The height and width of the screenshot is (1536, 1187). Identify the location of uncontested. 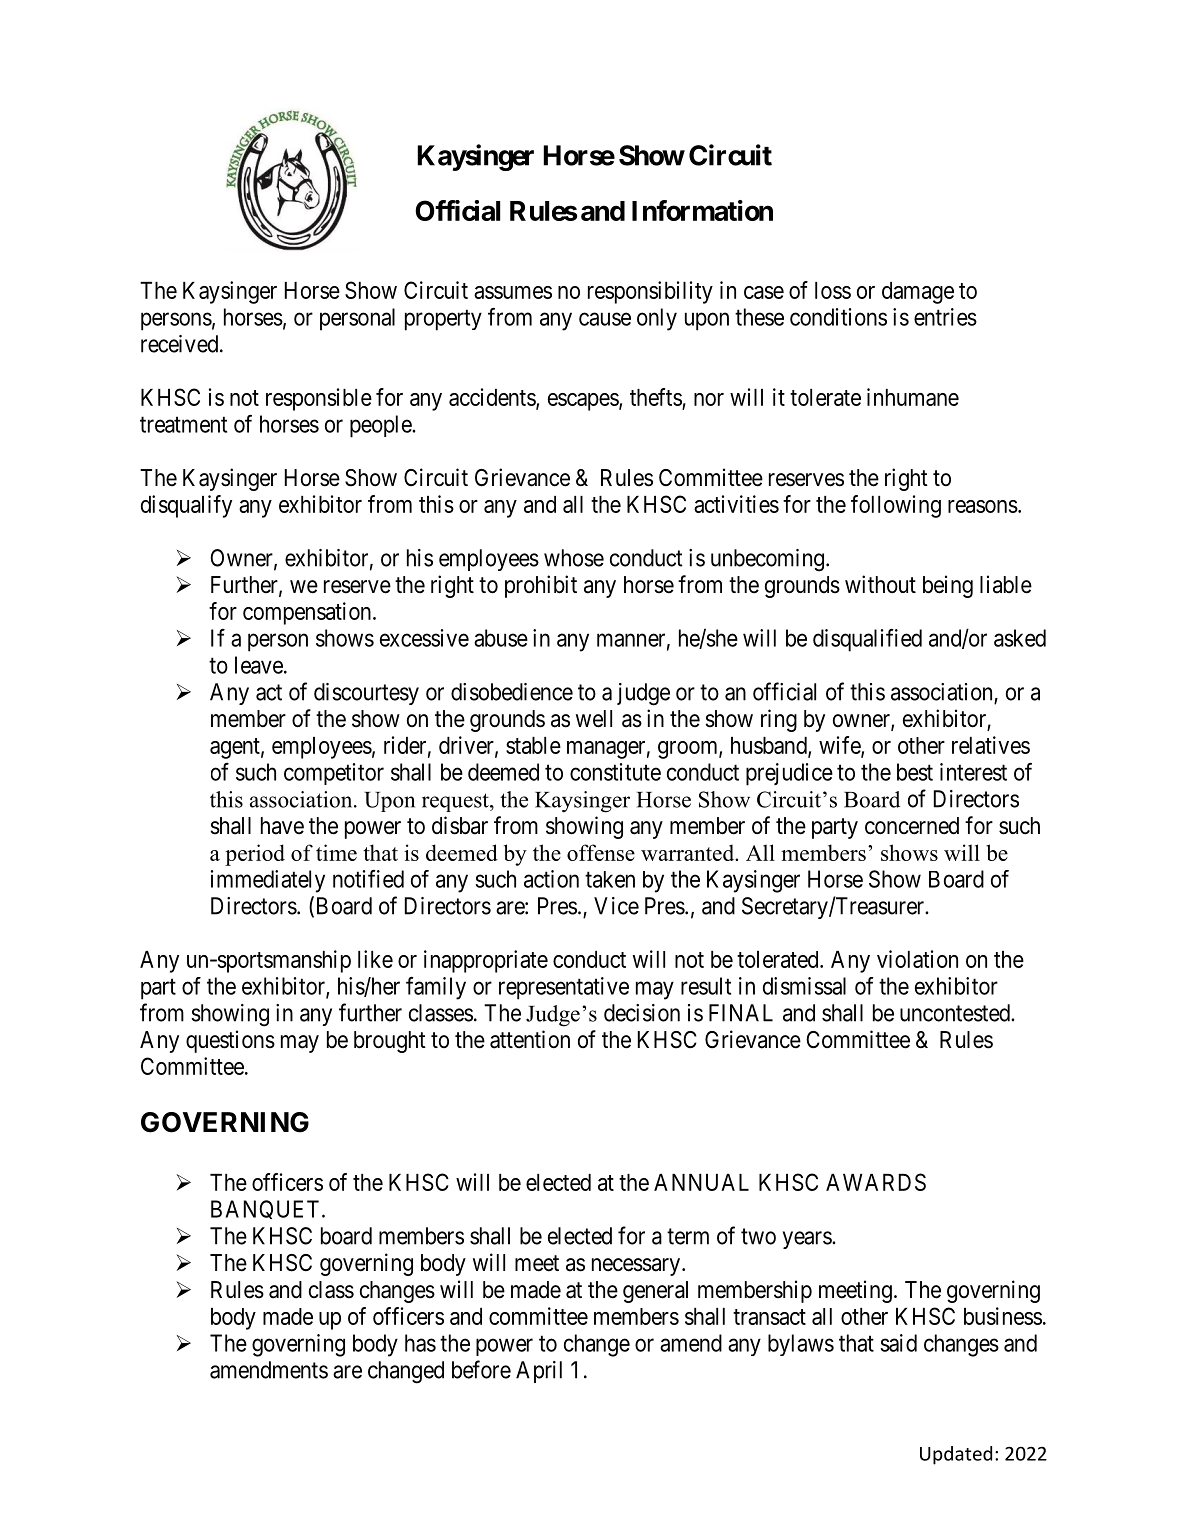
(956, 1013).
